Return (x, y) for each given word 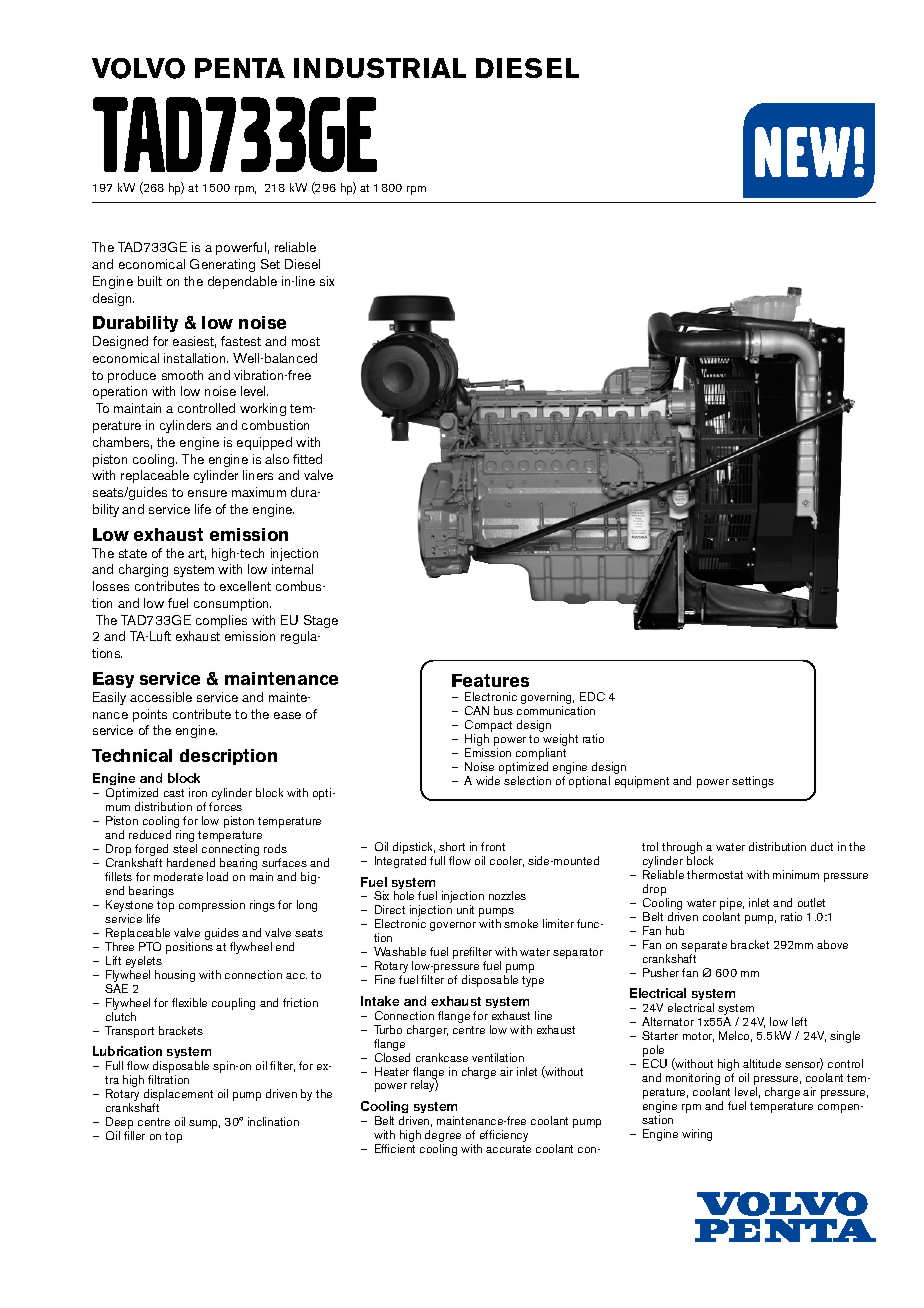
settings (753, 782)
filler (134, 1135)
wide (488, 780)
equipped (264, 443)
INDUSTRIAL (380, 68)
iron (198, 792)
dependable (242, 282)
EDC (592, 696)
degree (443, 1136)
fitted (307, 459)
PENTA (240, 68)
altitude (762, 1063)
